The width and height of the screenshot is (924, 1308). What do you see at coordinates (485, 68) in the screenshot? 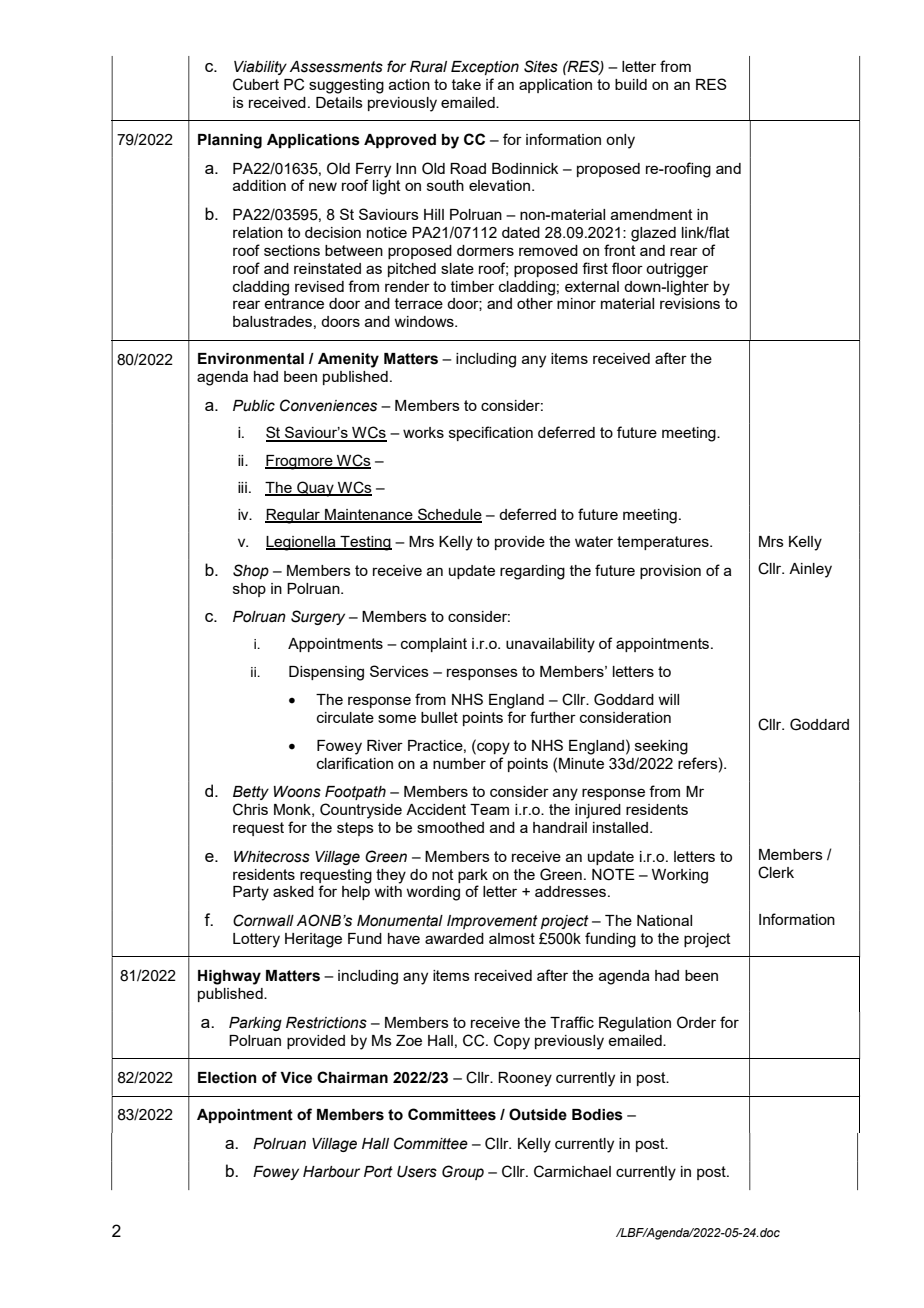
I see `Exception` at bounding box center [485, 68].
